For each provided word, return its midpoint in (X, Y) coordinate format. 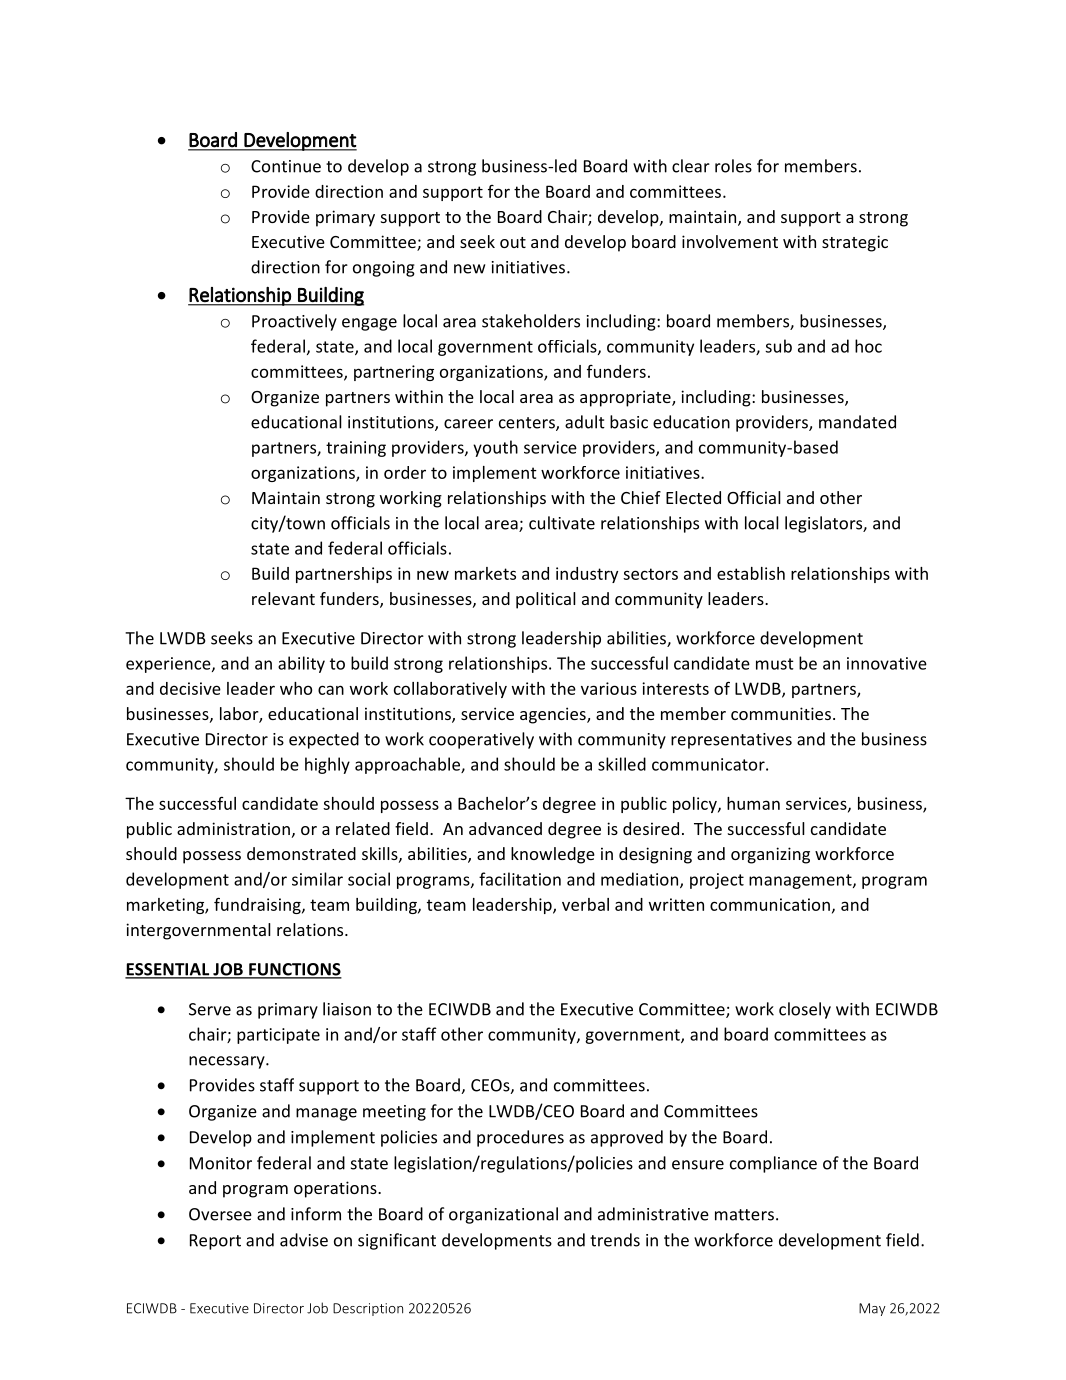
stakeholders (531, 321)
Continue (286, 166)
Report (215, 1242)
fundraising (258, 905)
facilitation (520, 879)
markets (485, 573)
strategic (855, 243)
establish (751, 573)
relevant (283, 598)
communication (770, 904)
